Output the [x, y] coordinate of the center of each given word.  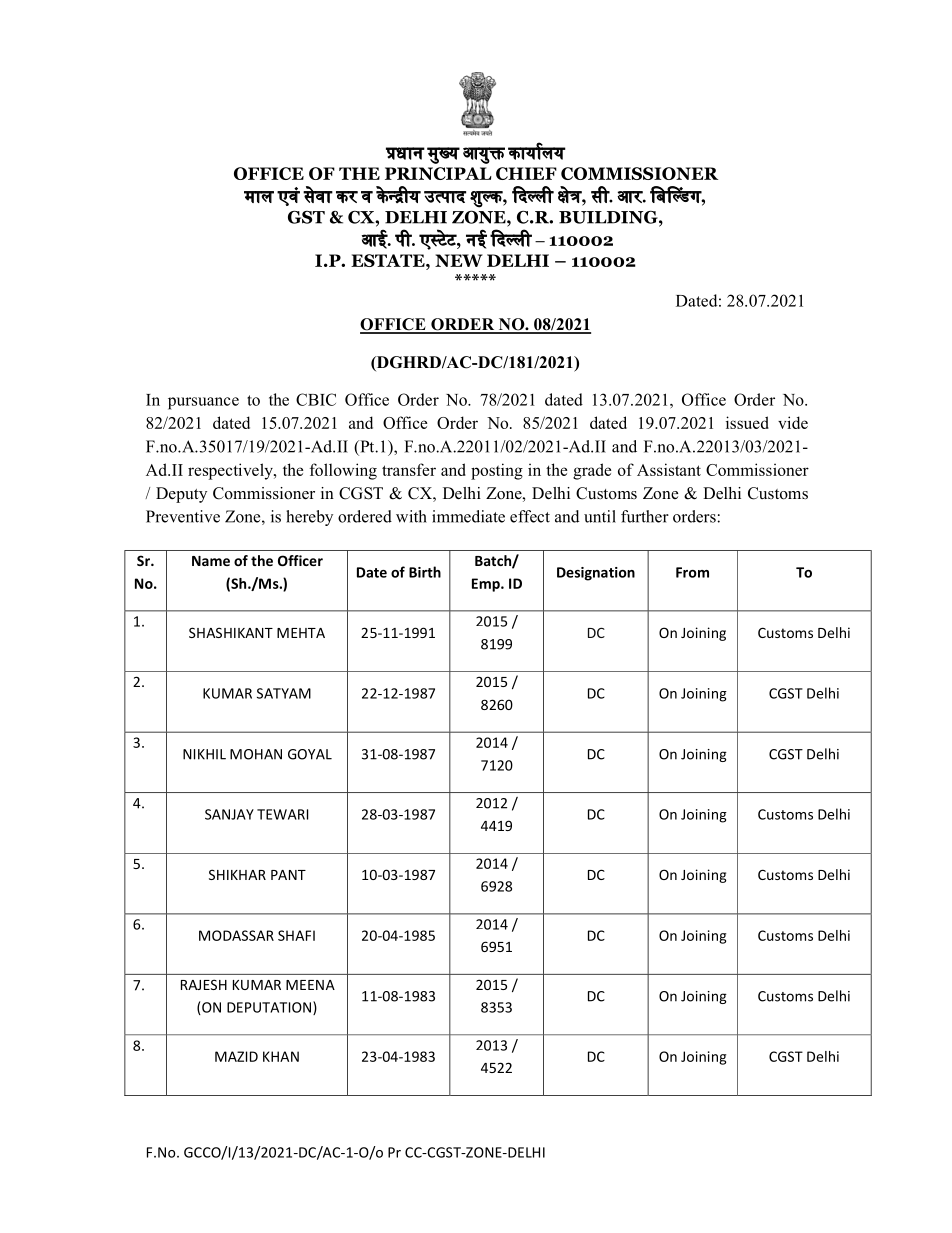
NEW [459, 260]
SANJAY [229, 814]
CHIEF [526, 173]
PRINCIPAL [438, 173]
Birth [425, 572]
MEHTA [301, 633]
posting [497, 471]
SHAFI [296, 935]
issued [747, 422]
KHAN [281, 1056]
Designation [596, 574]
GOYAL [310, 754]
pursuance [203, 403]
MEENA [310, 985]
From [692, 572]
